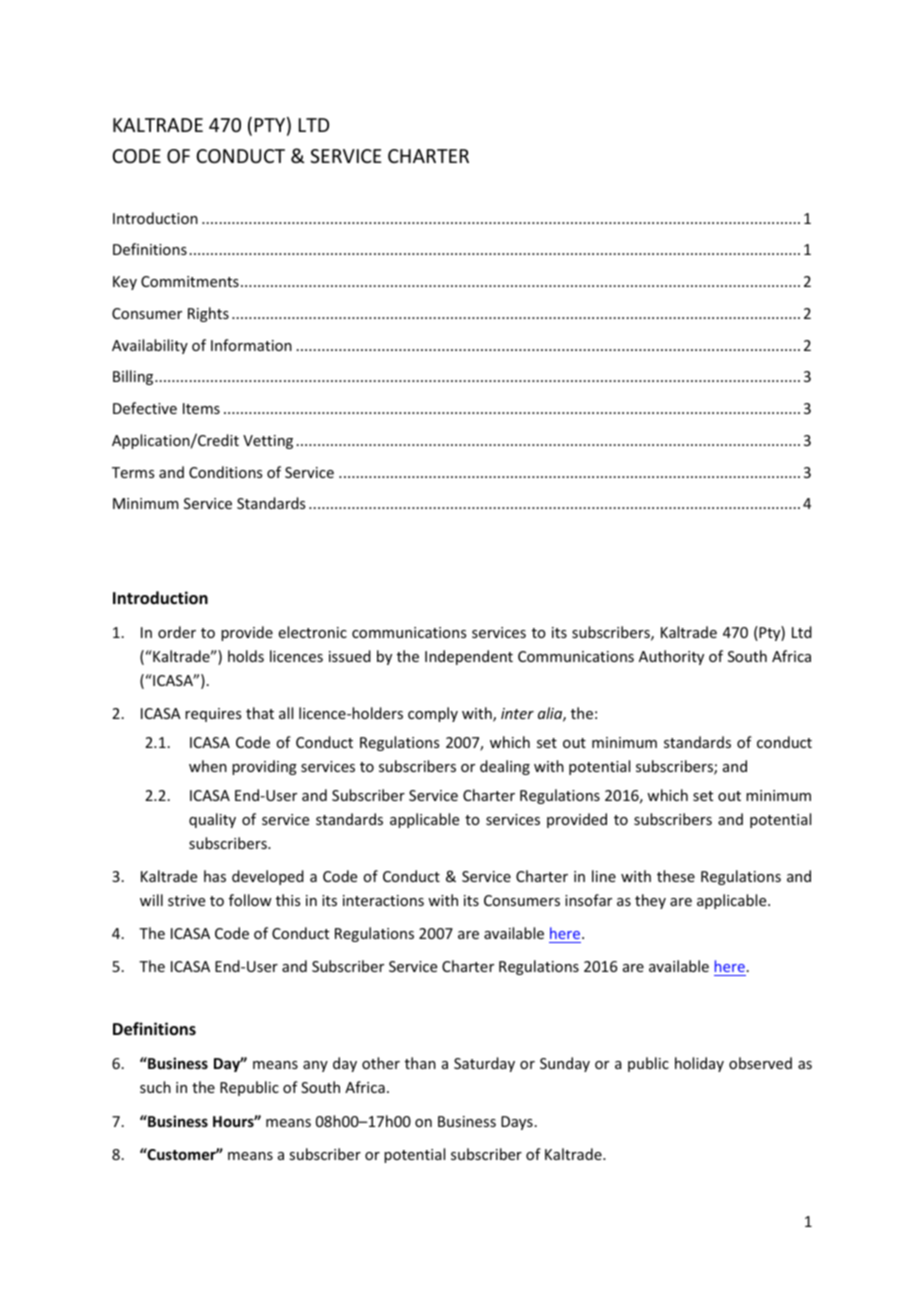  Describe the element at coordinates (155, 1087) in the screenshot. I see `such` at that location.
